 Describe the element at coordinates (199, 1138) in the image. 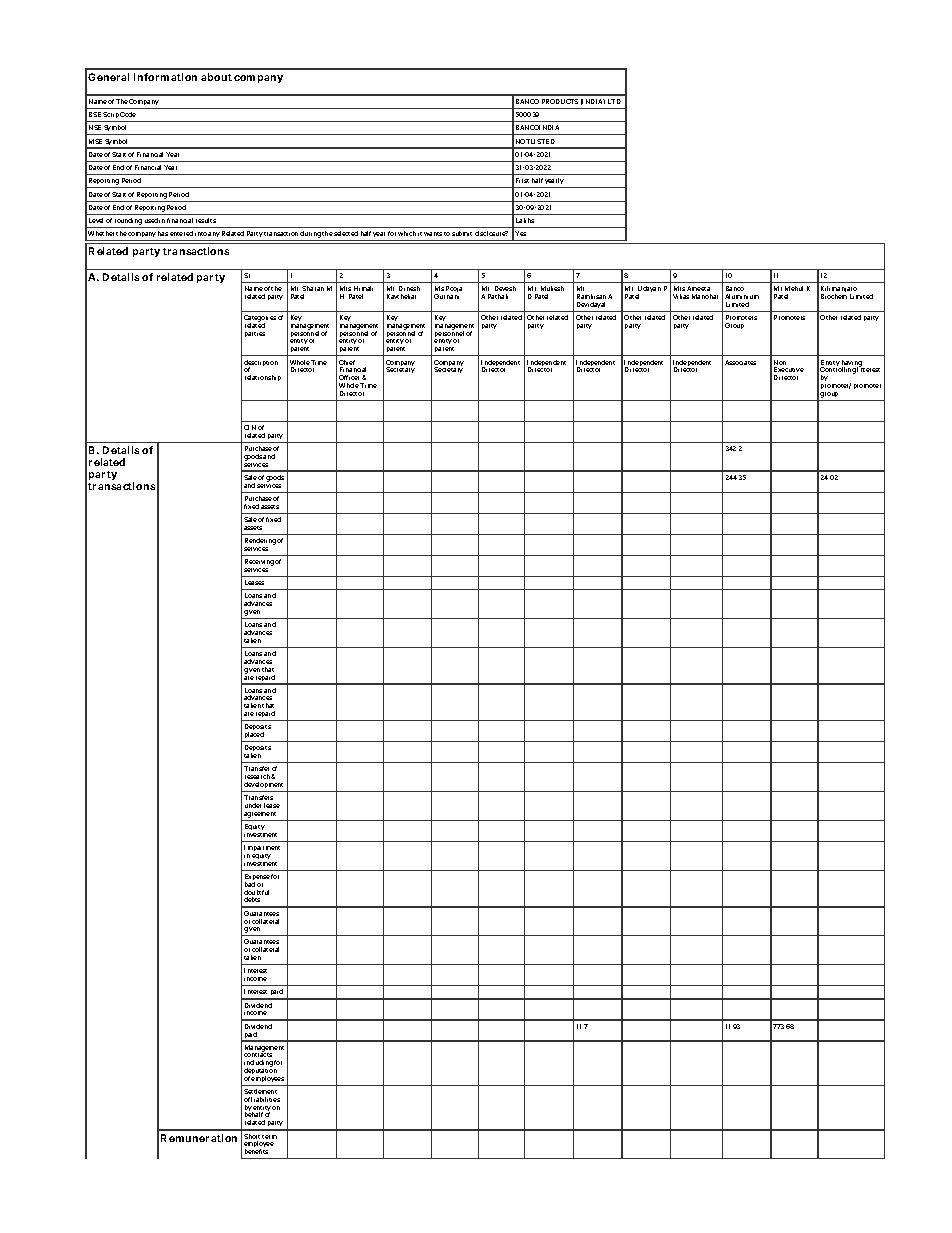

I see `Remuneration` at that location.
